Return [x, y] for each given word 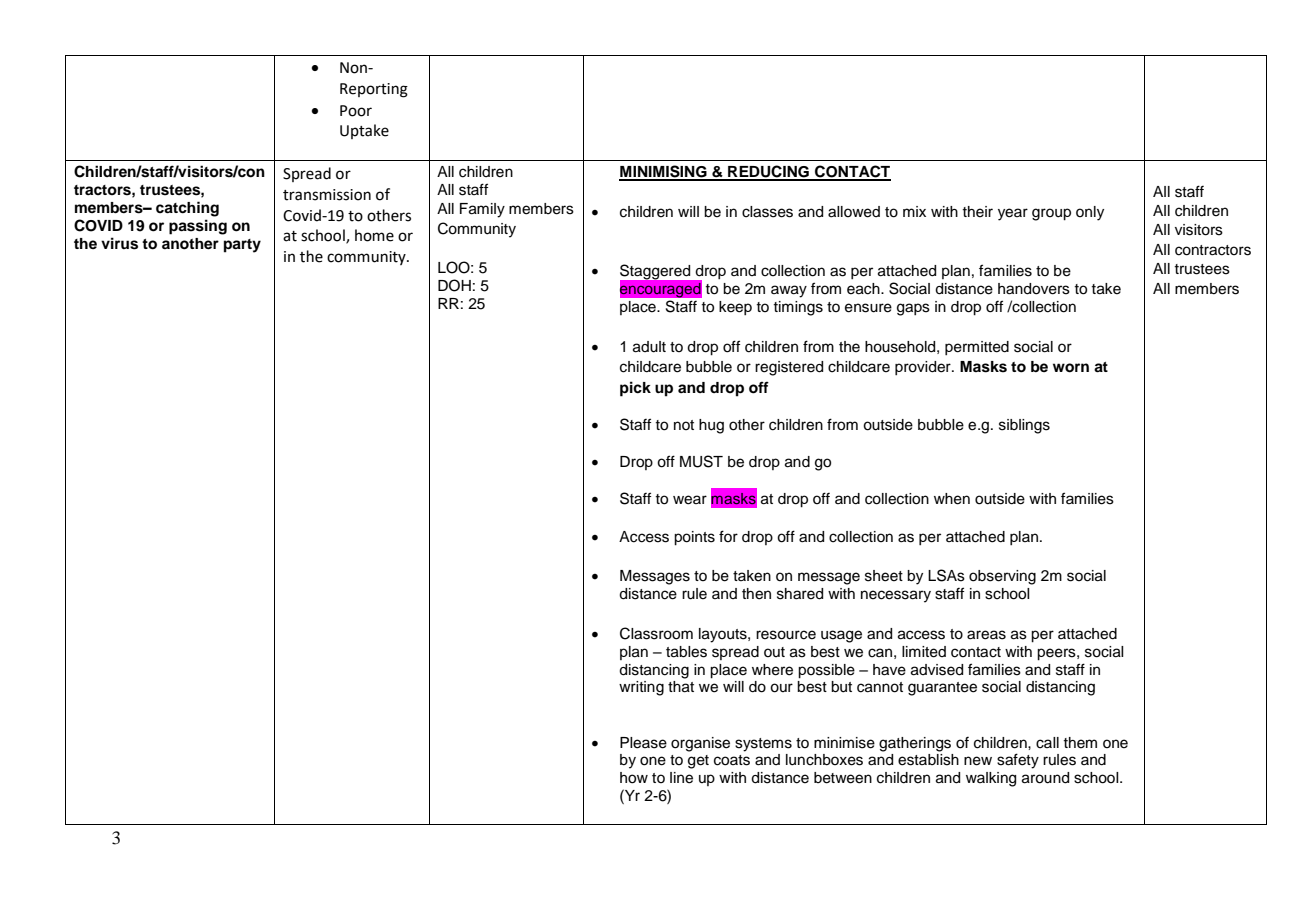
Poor [356, 111]
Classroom [656, 633]
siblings [1024, 426]
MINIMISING [664, 172]
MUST [701, 461]
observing [1002, 577]
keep [735, 308]
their [977, 212]
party [242, 246]
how [634, 778]
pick [635, 389]
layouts [724, 635]
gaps [913, 309]
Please [643, 743]
